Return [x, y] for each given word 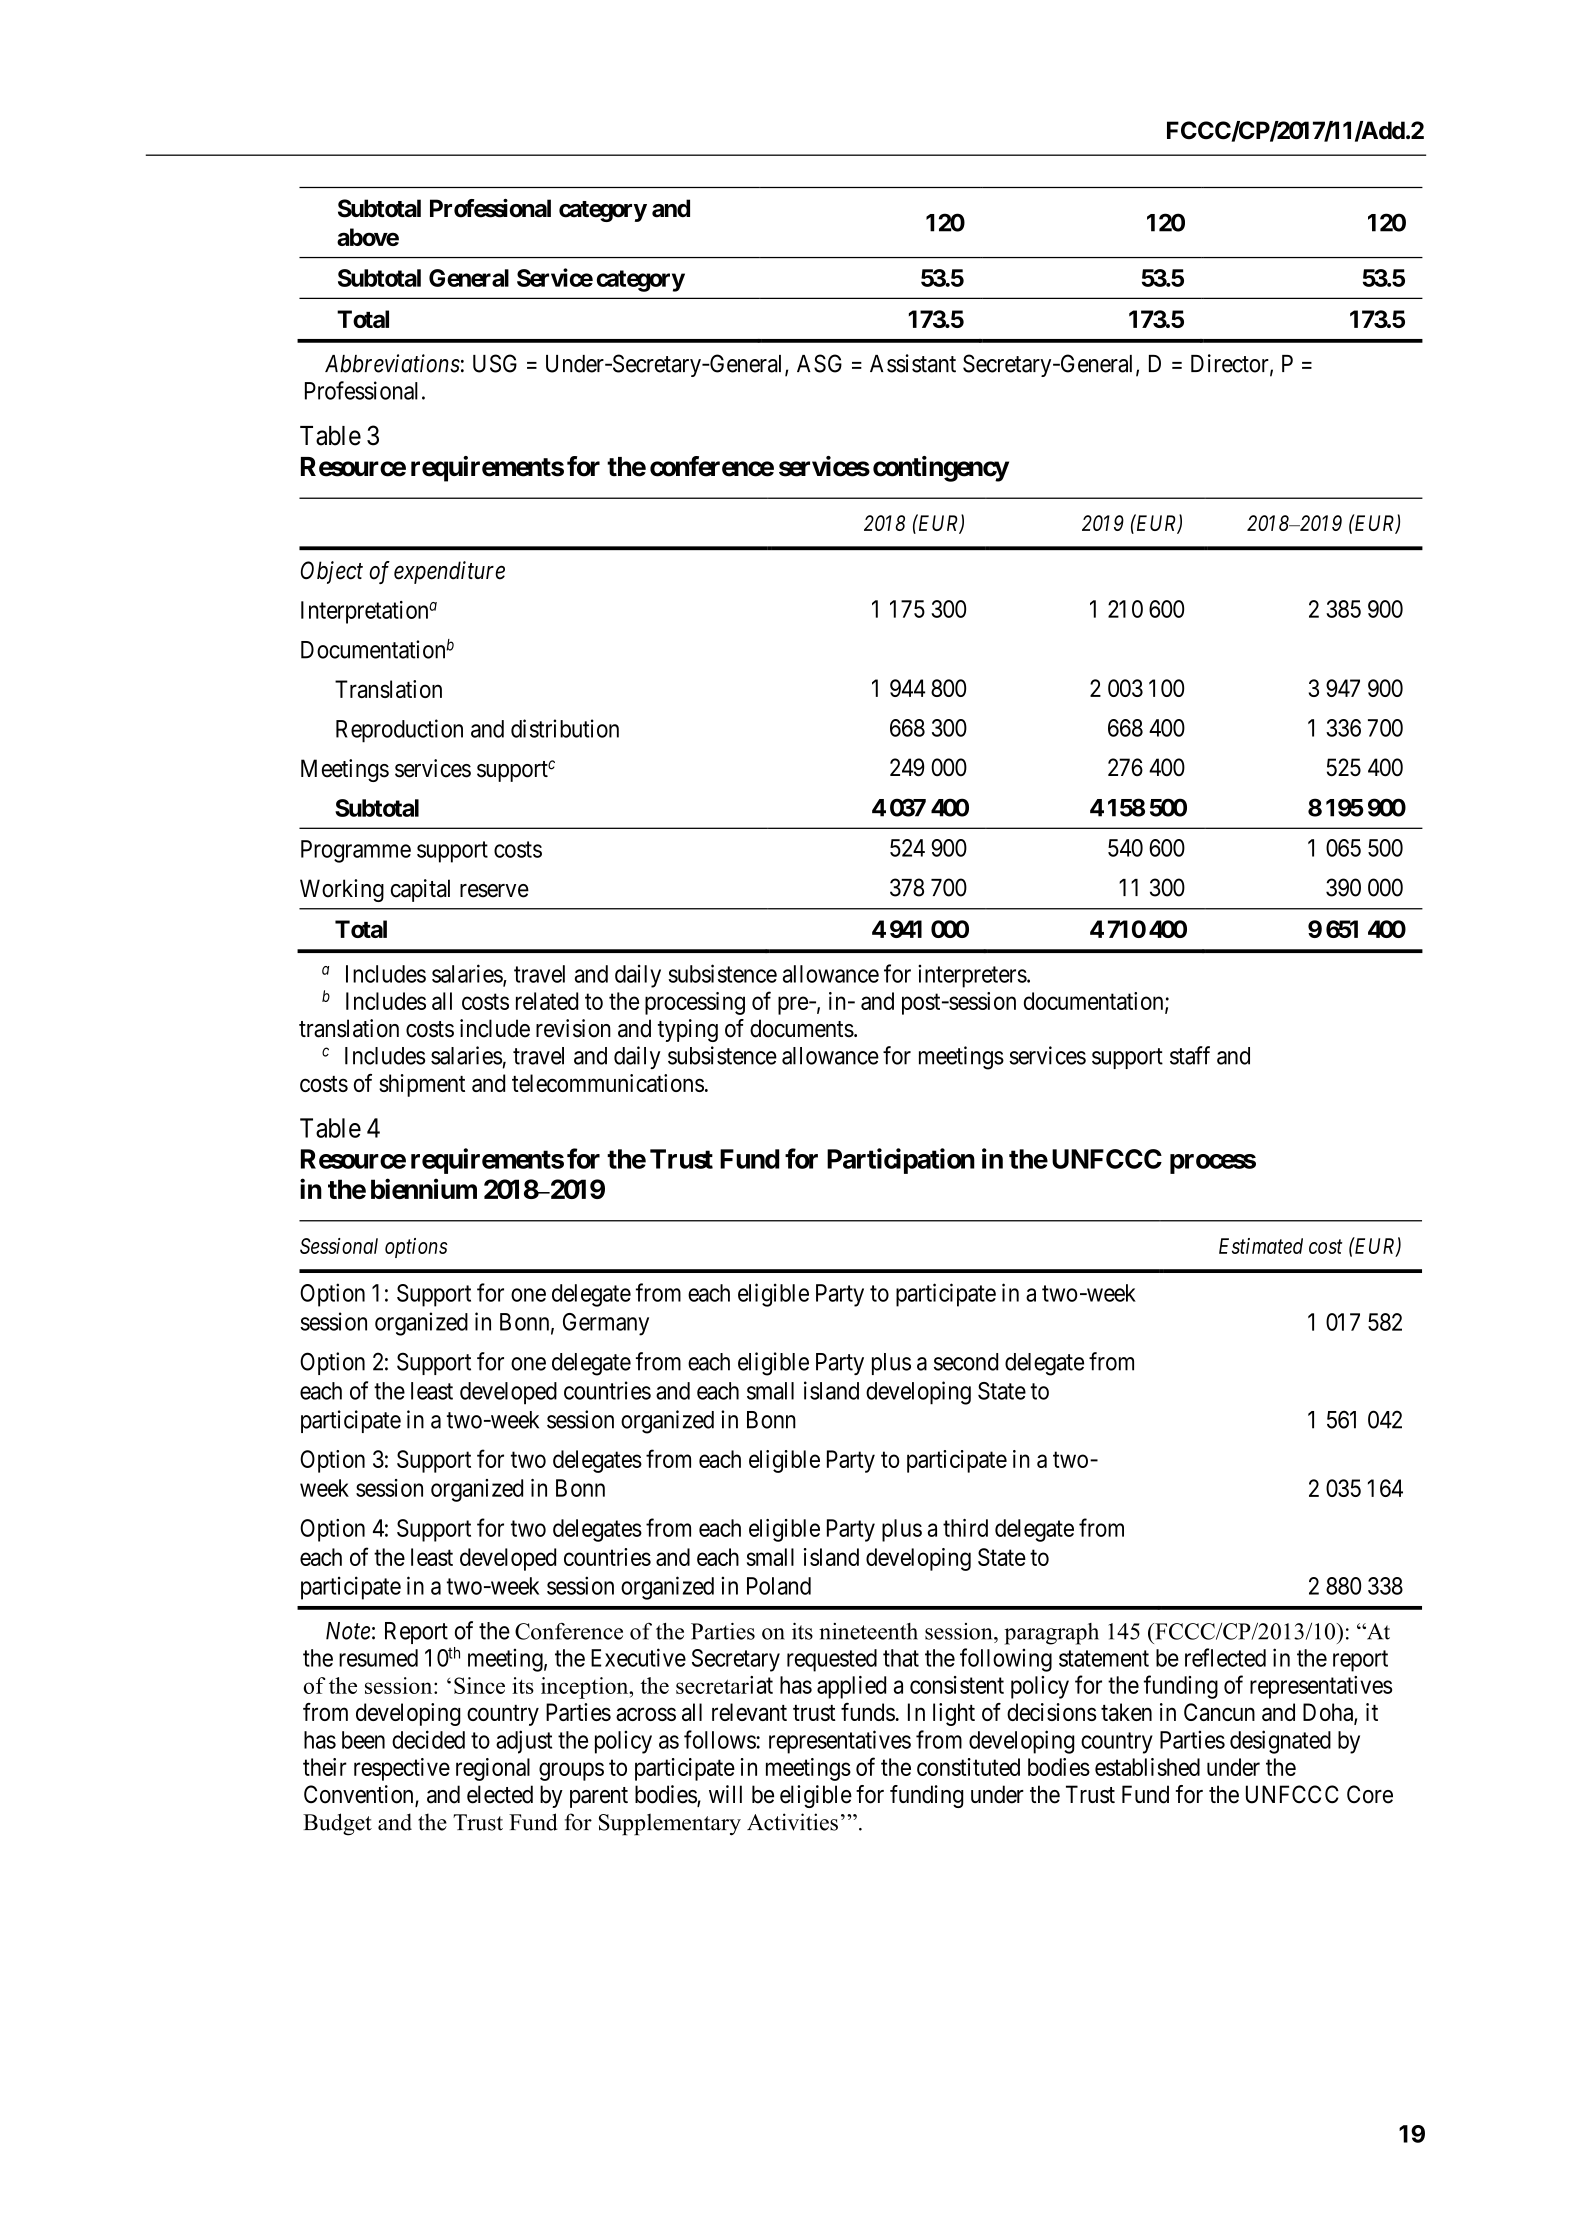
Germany [606, 1324]
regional [493, 1769]
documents [802, 1028]
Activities [792, 1822]
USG [495, 363]
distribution [565, 728]
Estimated [1261, 1246]
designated [1280, 1742]
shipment [422, 1085]
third [965, 1528]
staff [1190, 1055]
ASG [819, 363]
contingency [941, 469]
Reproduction [399, 731]
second [966, 1362]
